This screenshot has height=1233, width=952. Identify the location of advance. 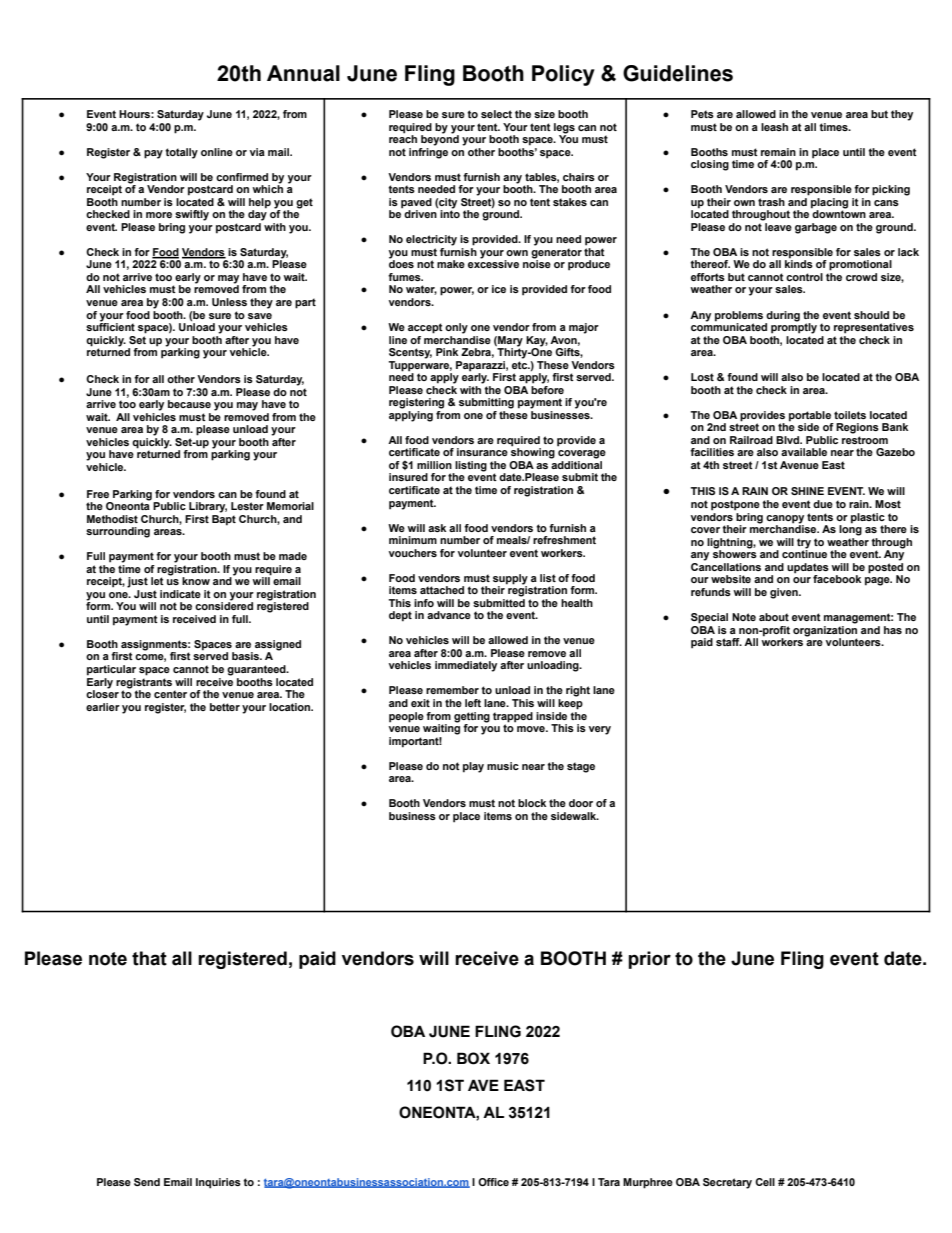
(449, 615).
